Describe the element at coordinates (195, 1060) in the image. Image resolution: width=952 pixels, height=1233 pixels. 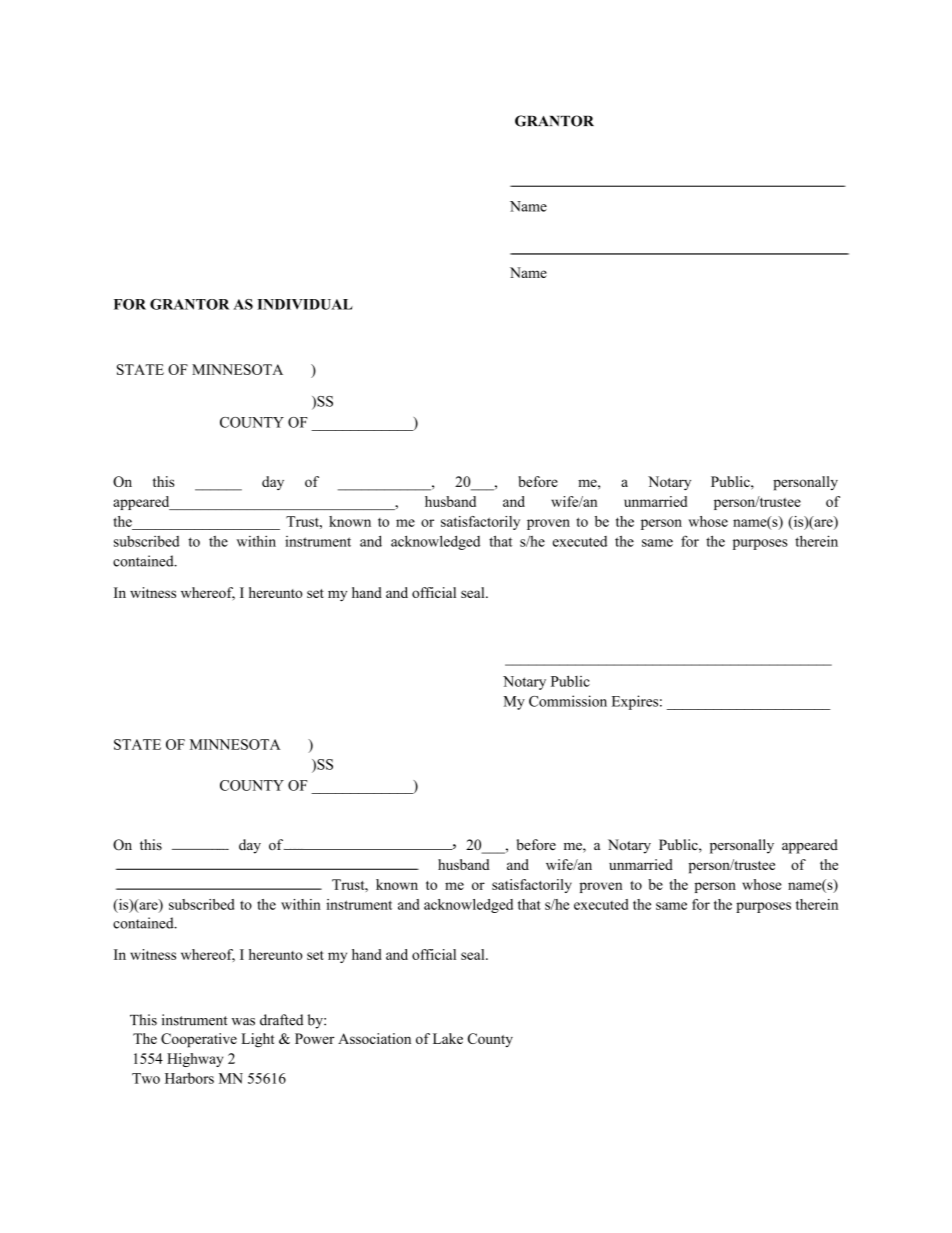
I see `Highway` at that location.
